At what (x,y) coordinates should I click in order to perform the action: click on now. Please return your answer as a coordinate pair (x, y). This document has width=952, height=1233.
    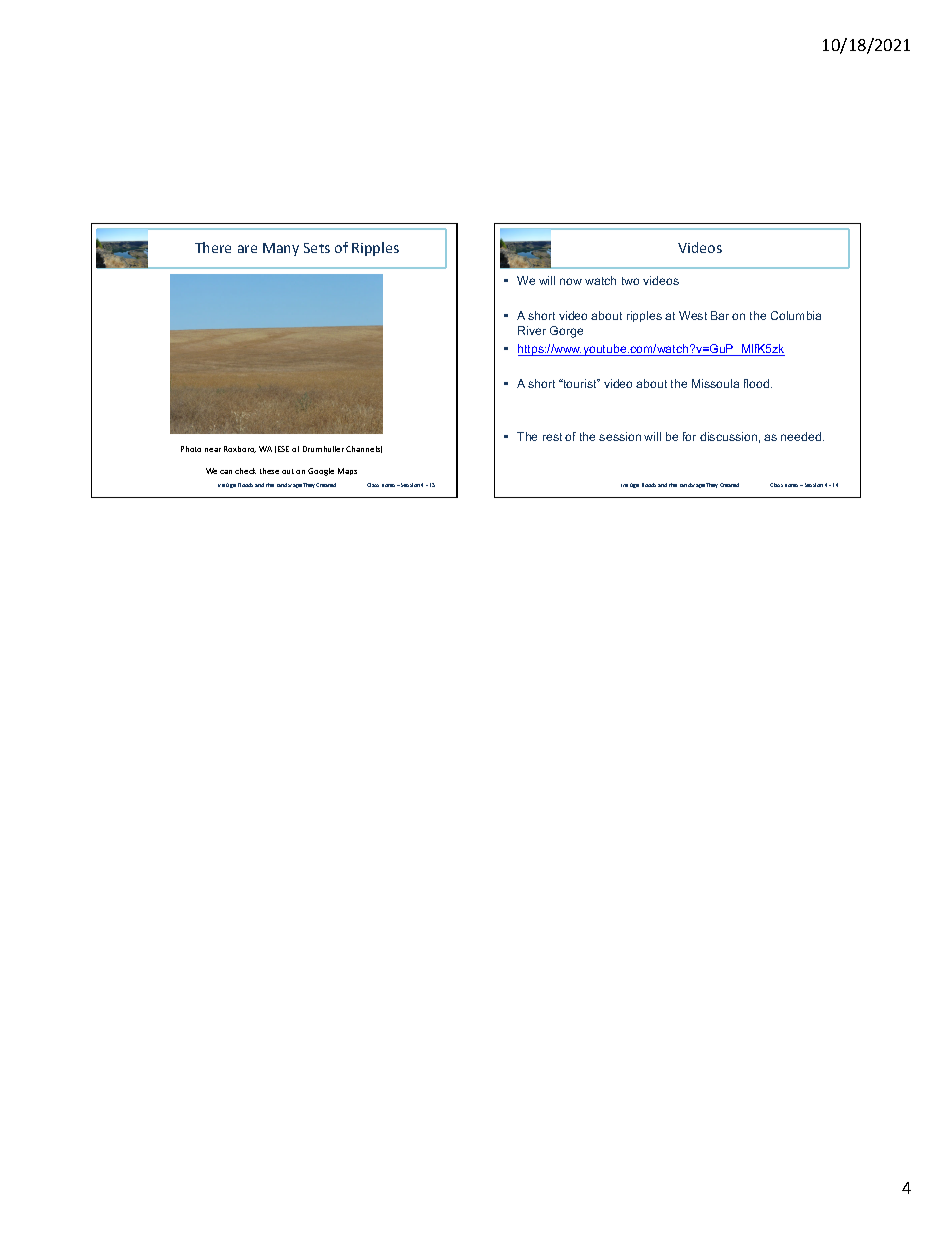
    Looking at the image, I should click on (571, 281).
